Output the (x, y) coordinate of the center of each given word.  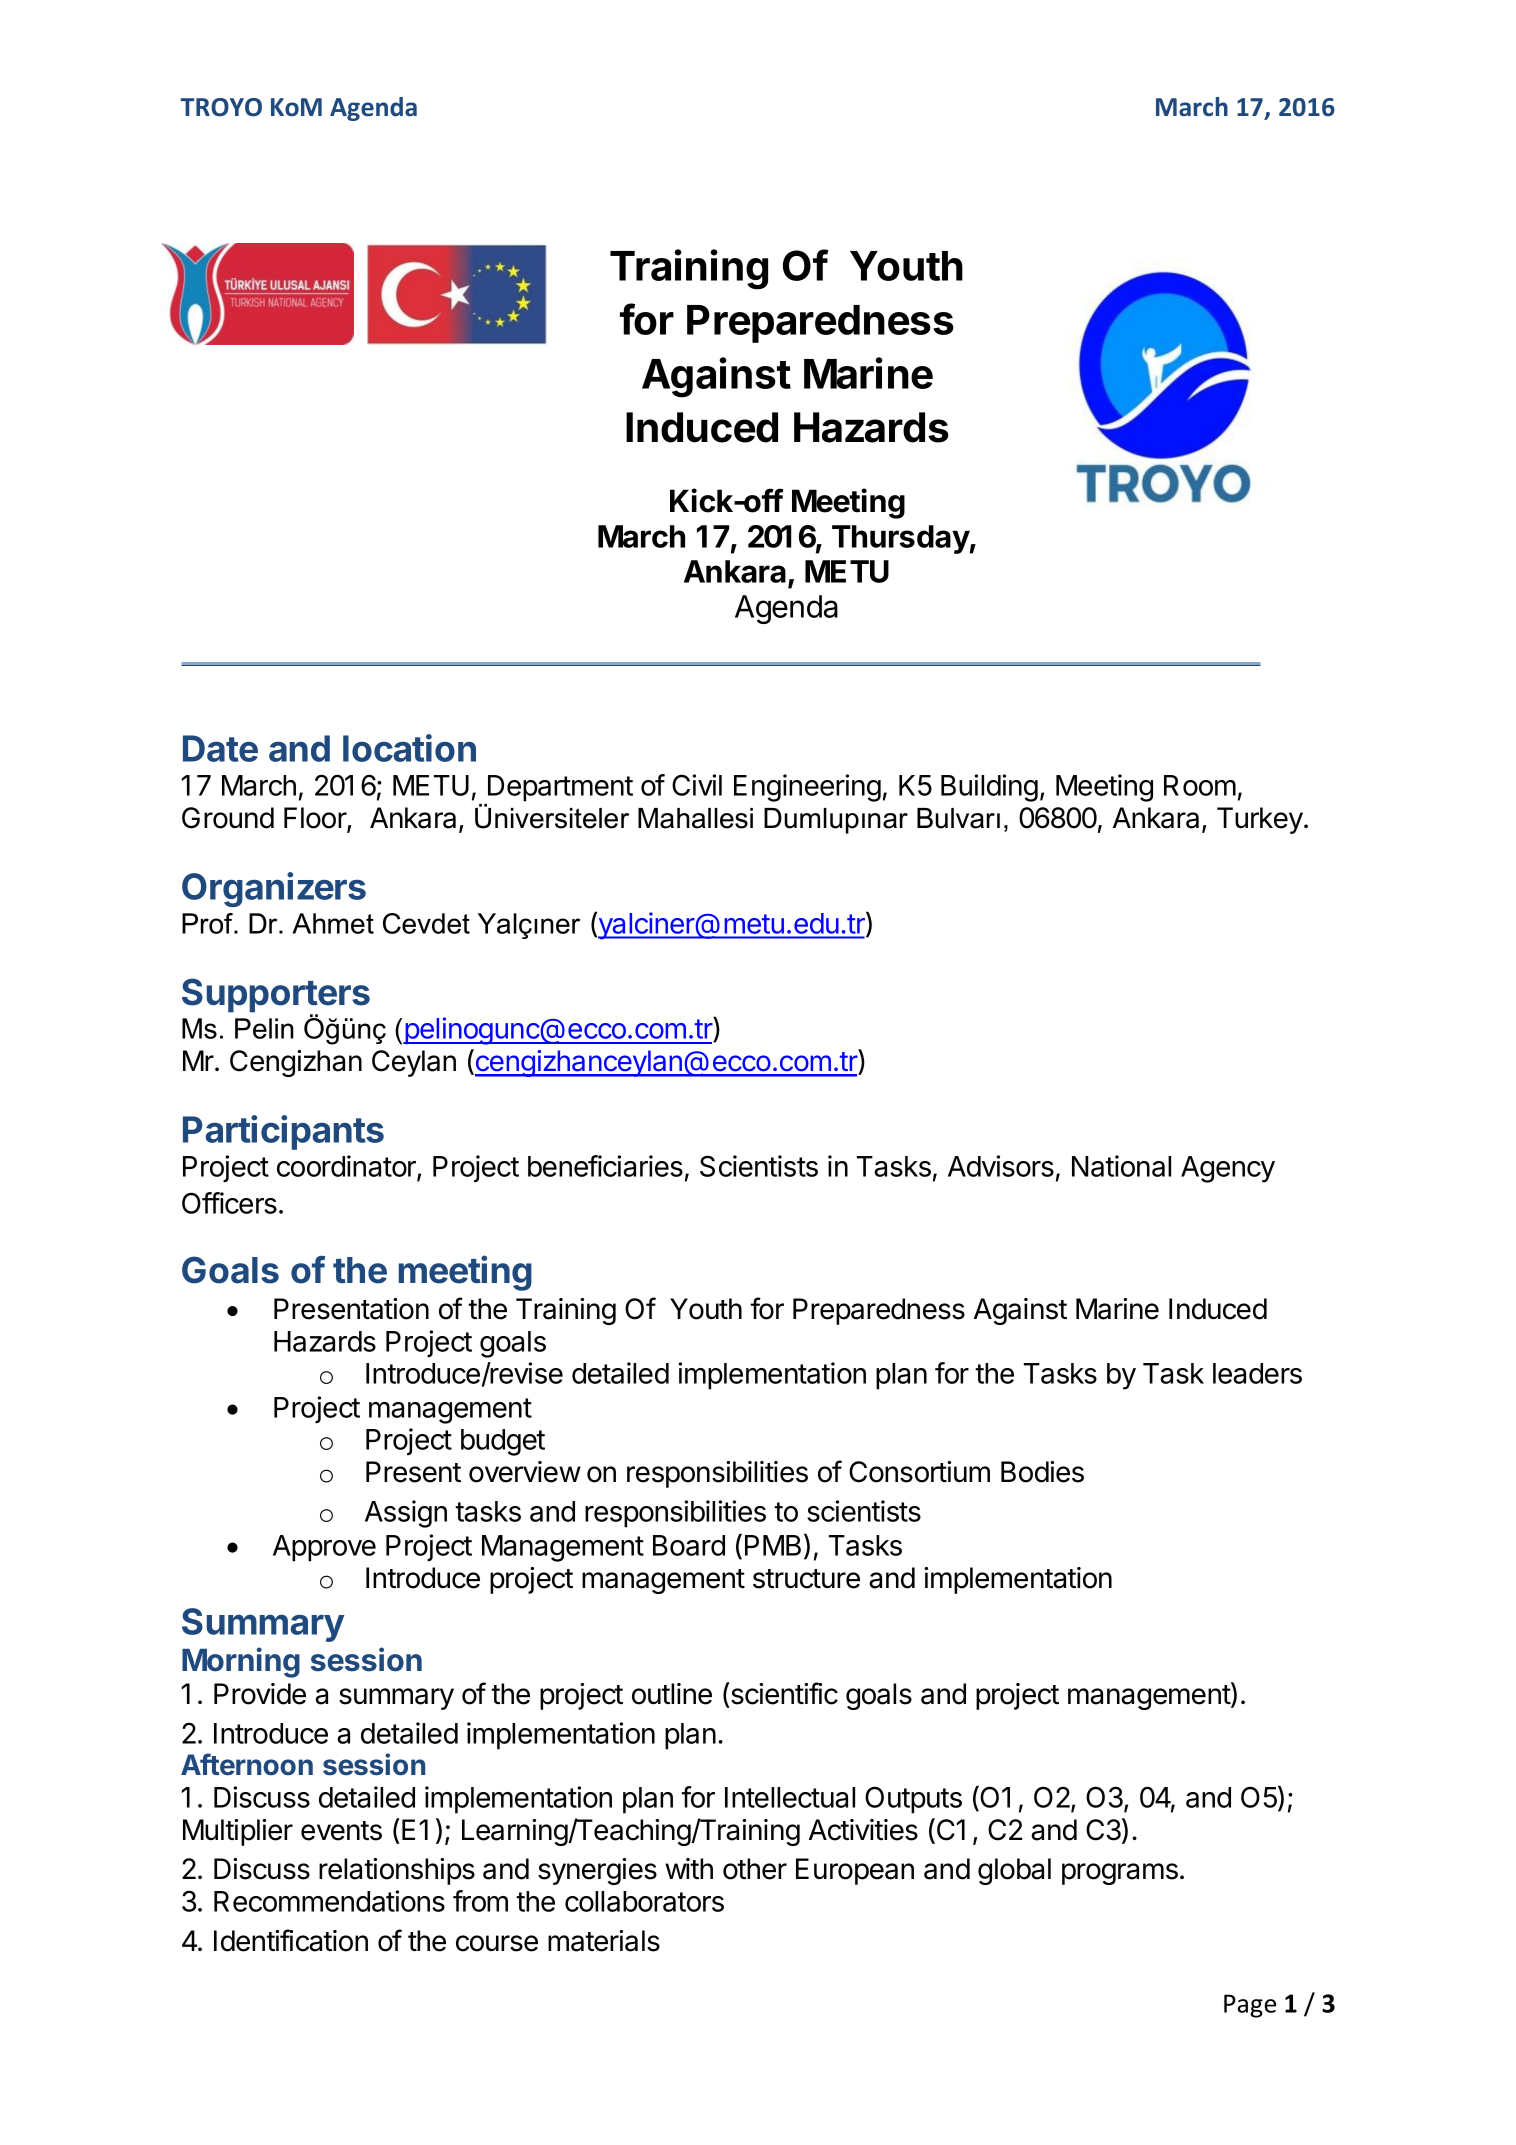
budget (503, 1442)
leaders (1257, 1373)
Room (1200, 785)
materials (604, 1941)
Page (1250, 2006)
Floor (316, 819)
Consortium (919, 1472)
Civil (697, 785)
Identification (291, 1940)
